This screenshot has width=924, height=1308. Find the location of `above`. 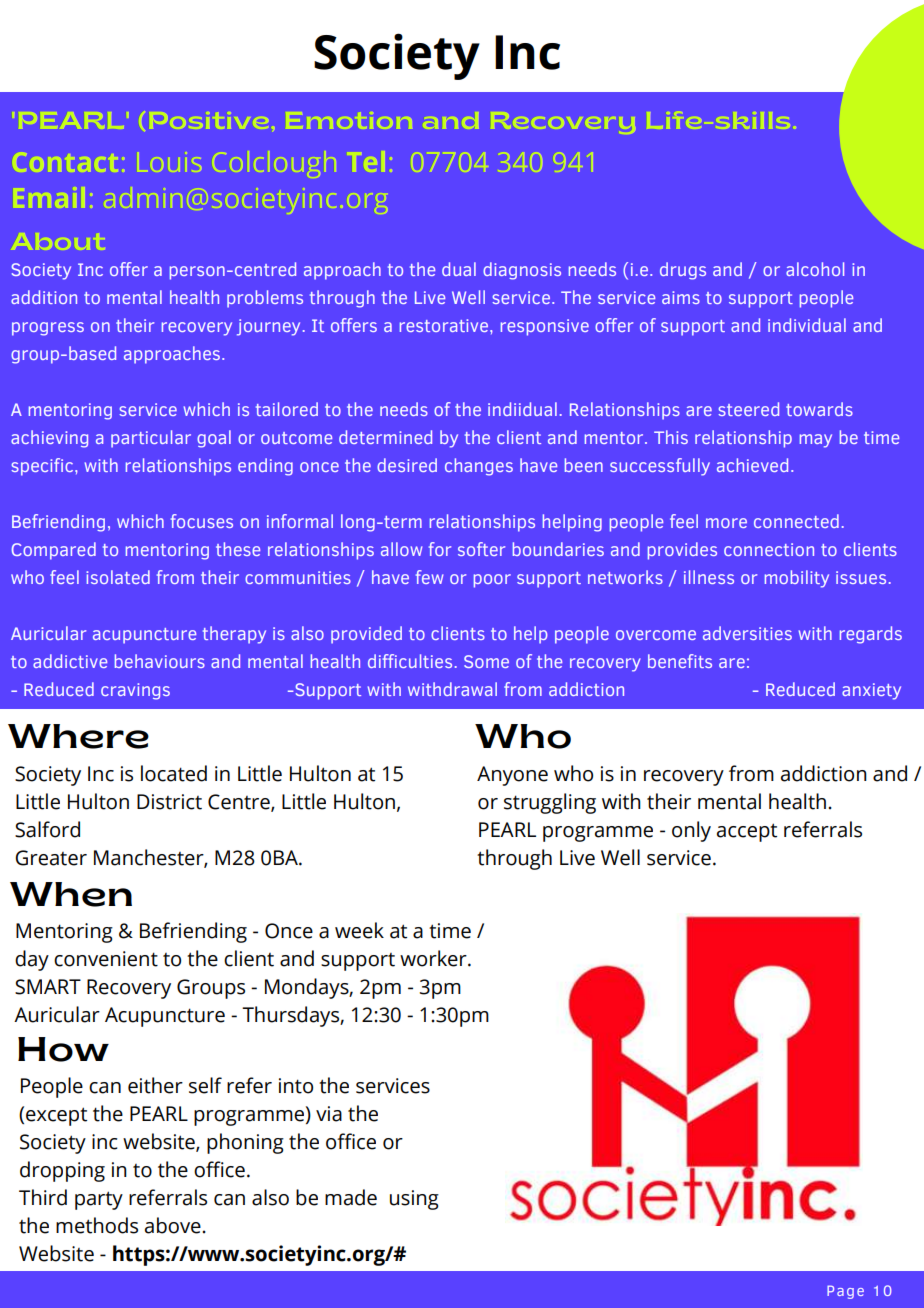

above is located at coordinates (174, 1225).
